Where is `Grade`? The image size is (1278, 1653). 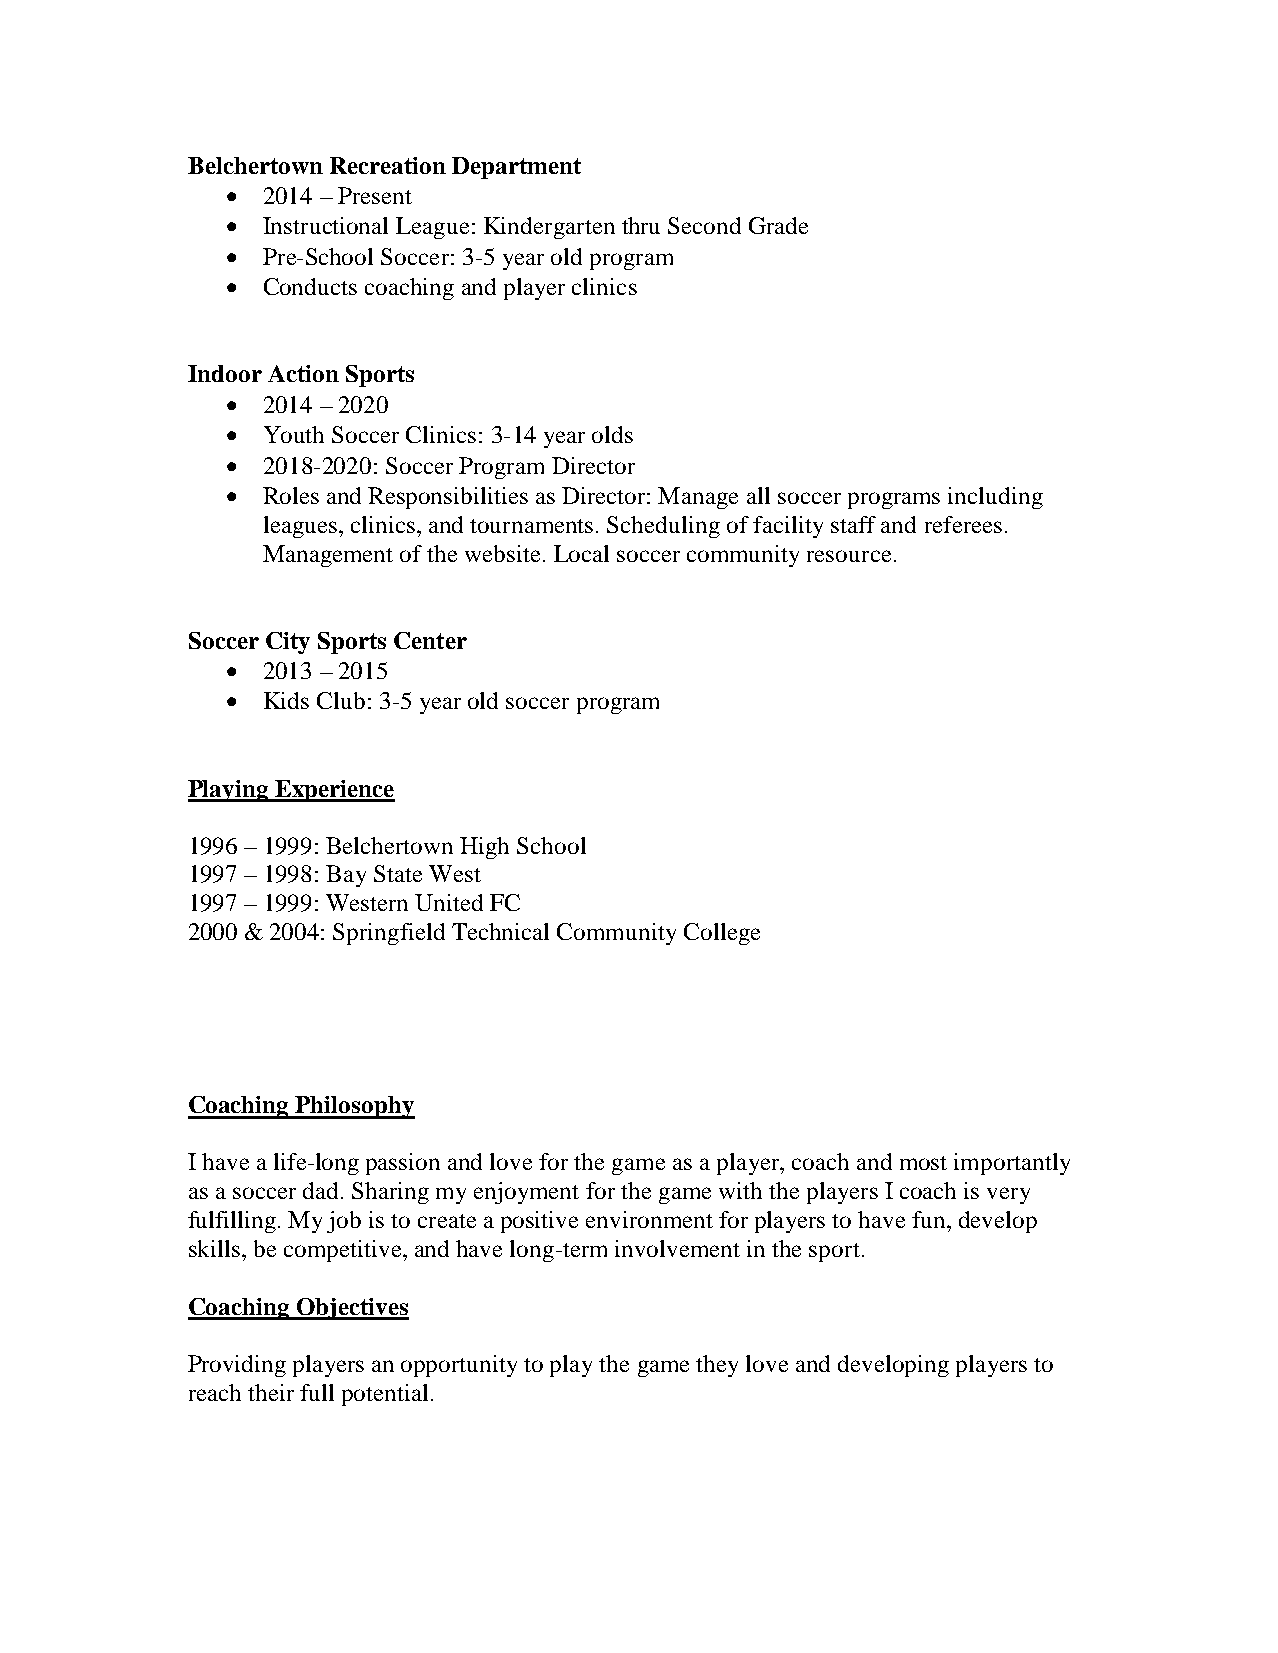 Grade is located at coordinates (778, 225).
